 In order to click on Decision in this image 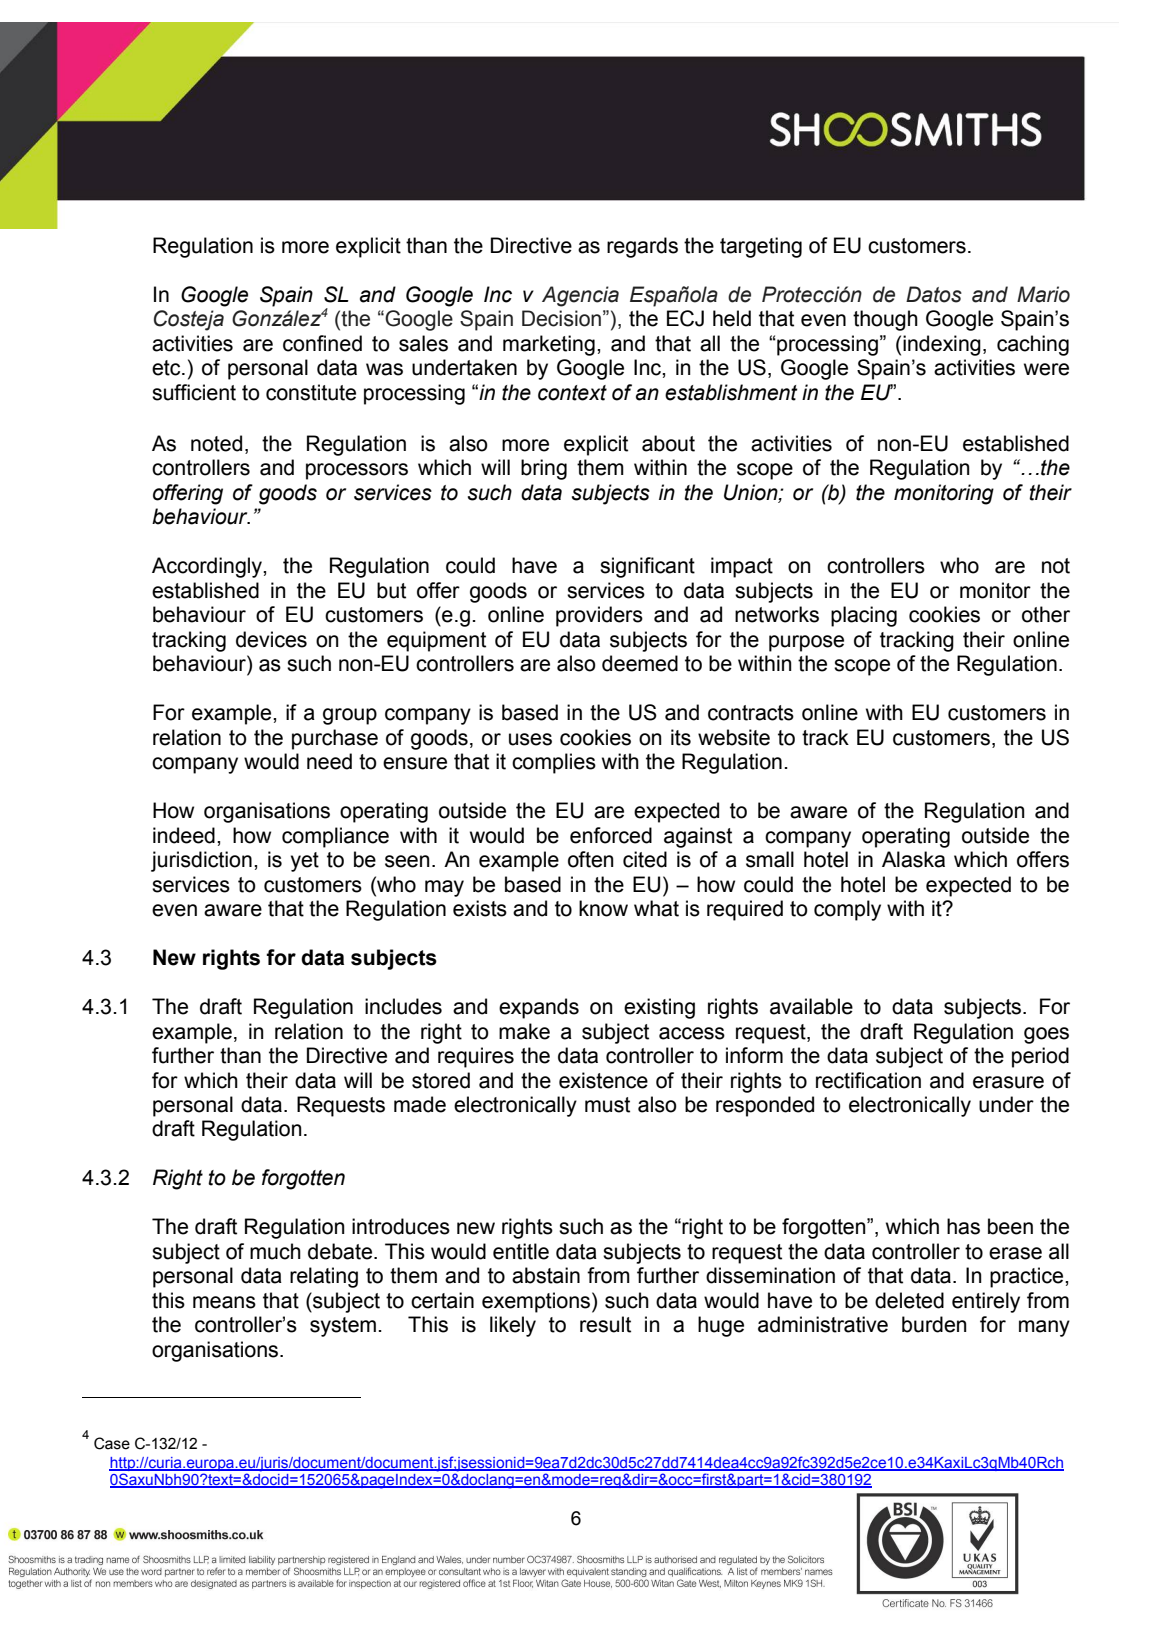, I will do `click(561, 318)`.
